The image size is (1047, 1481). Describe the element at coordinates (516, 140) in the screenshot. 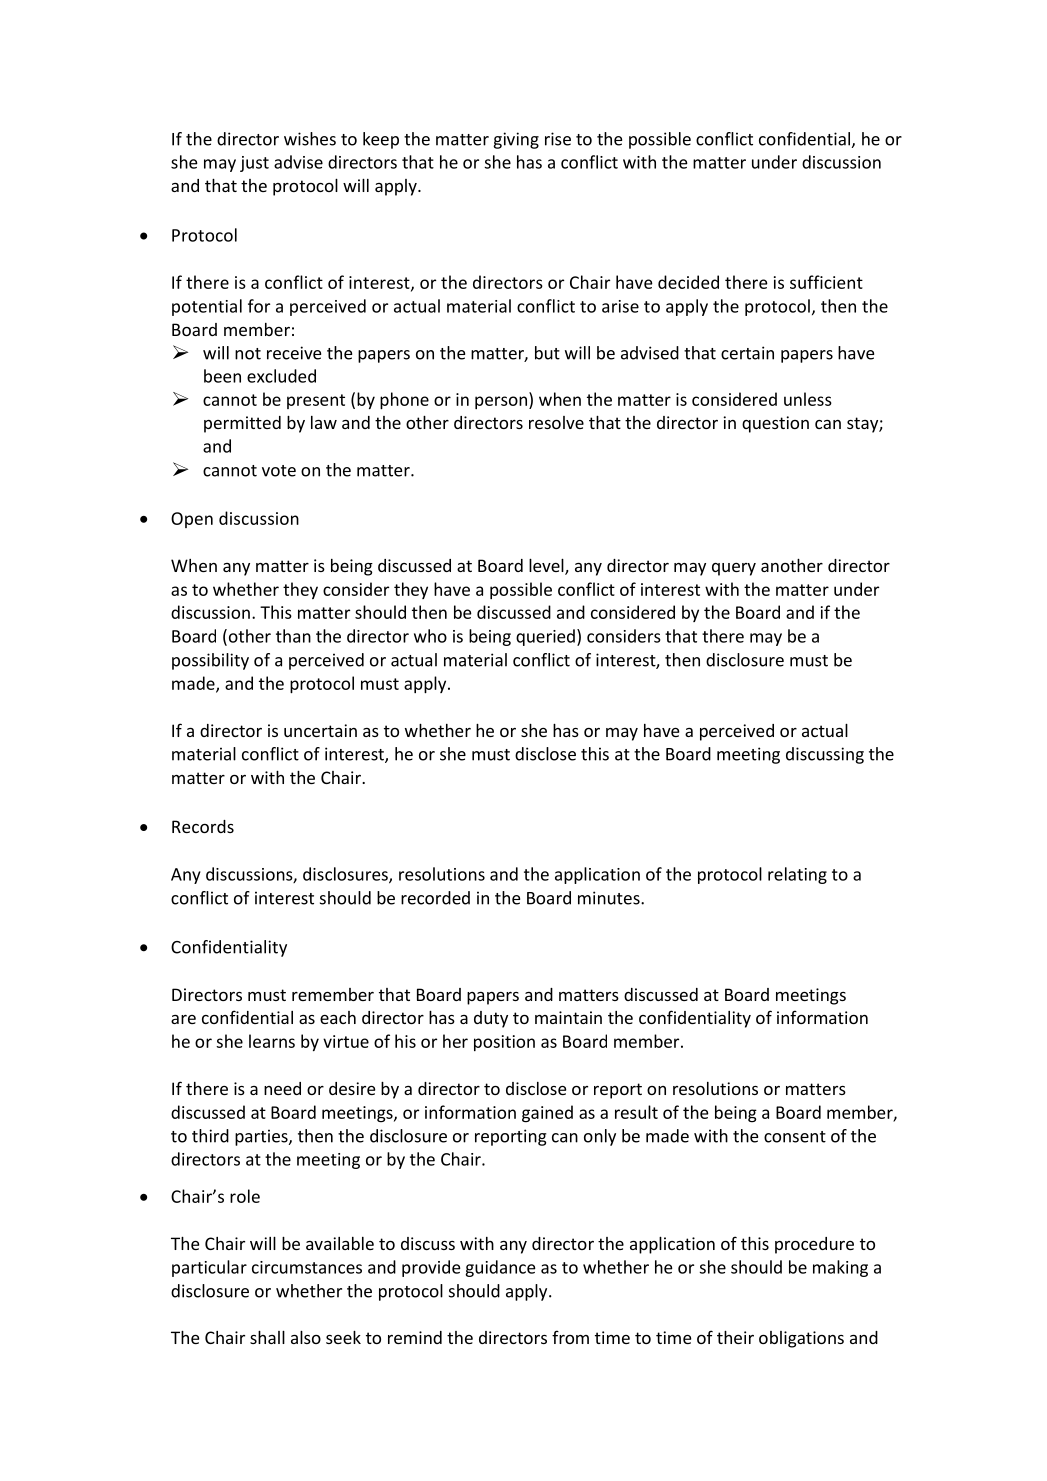

I see `giving` at that location.
